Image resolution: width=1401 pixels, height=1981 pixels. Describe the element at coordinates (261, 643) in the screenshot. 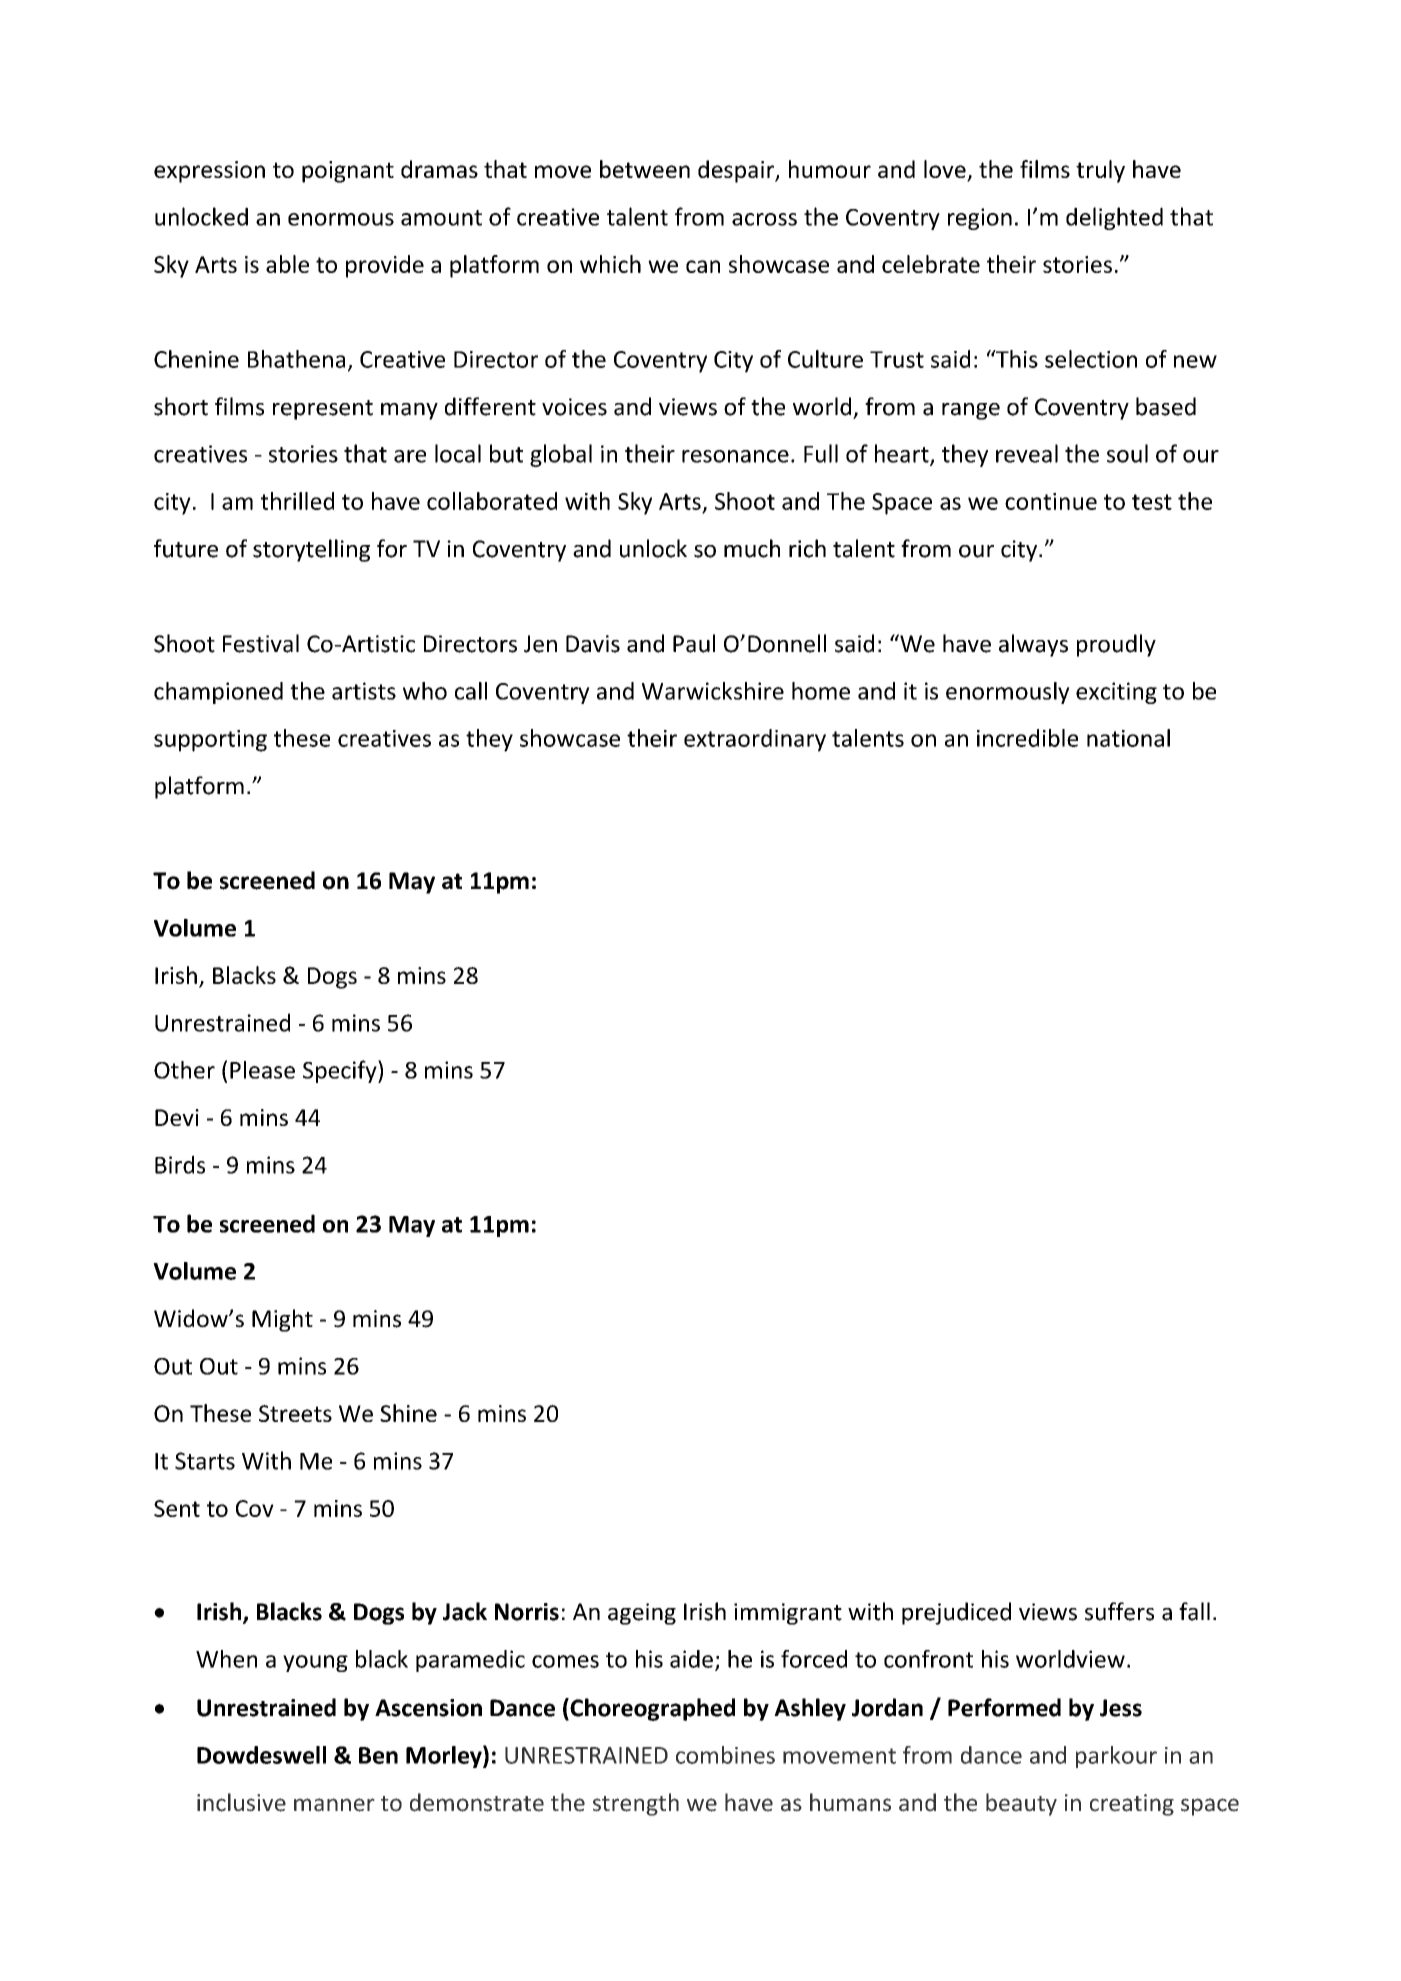

I see `Festival` at that location.
